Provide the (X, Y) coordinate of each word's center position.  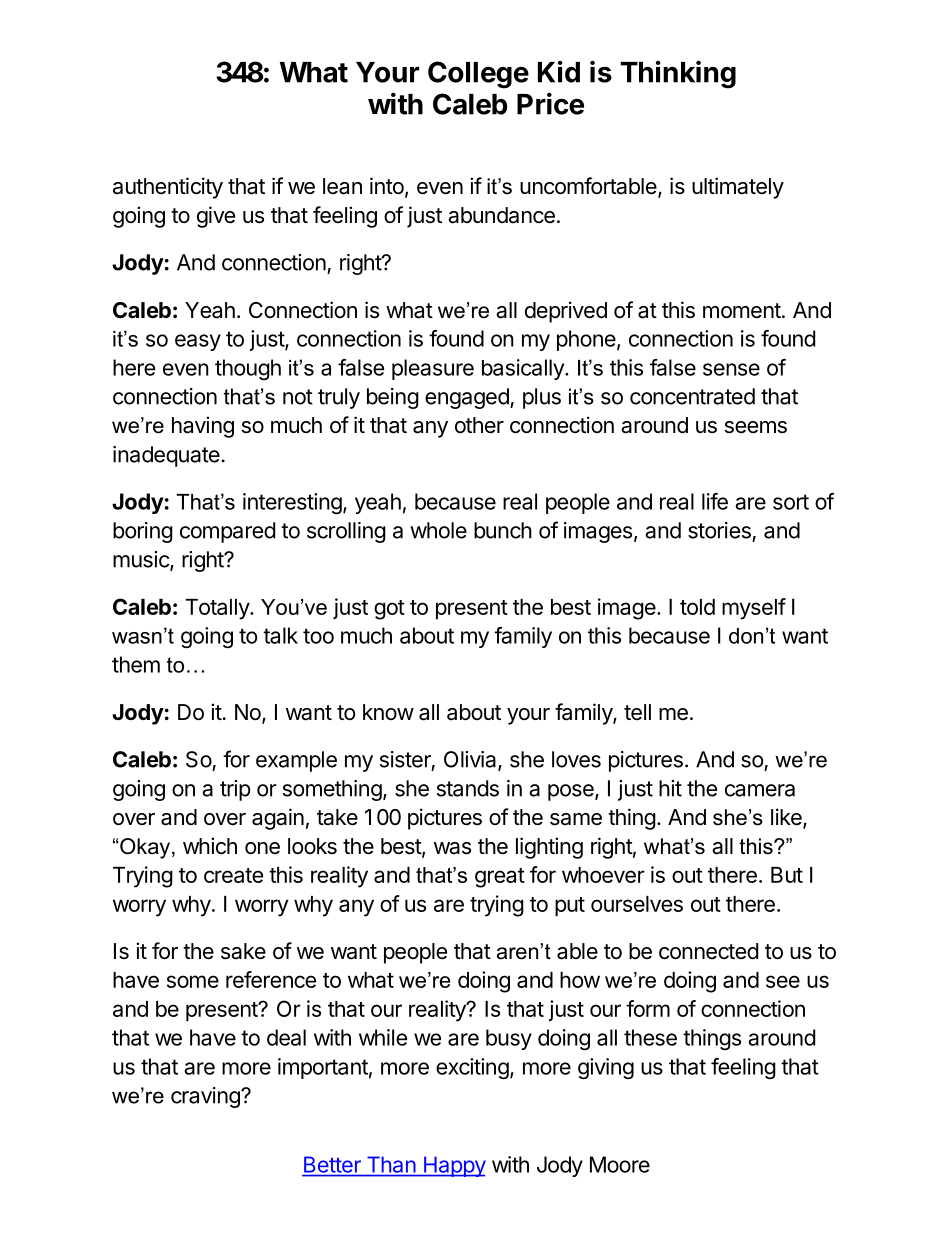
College (478, 75)
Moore (620, 1164)
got (389, 610)
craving (206, 1097)
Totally (218, 609)
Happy (453, 1166)
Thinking (678, 74)
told (697, 607)
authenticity (168, 188)
